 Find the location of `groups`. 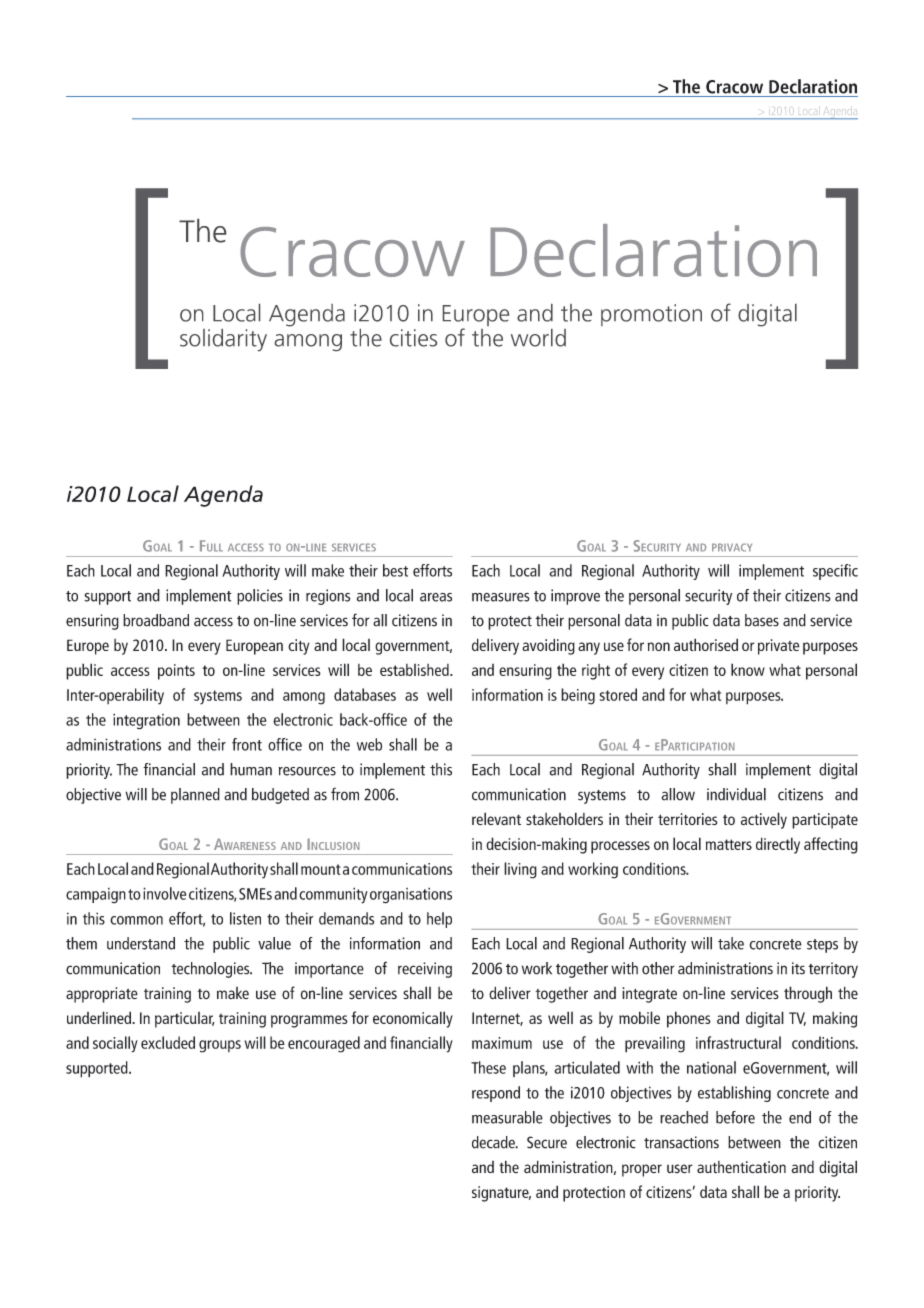

groups is located at coordinates (220, 1046).
